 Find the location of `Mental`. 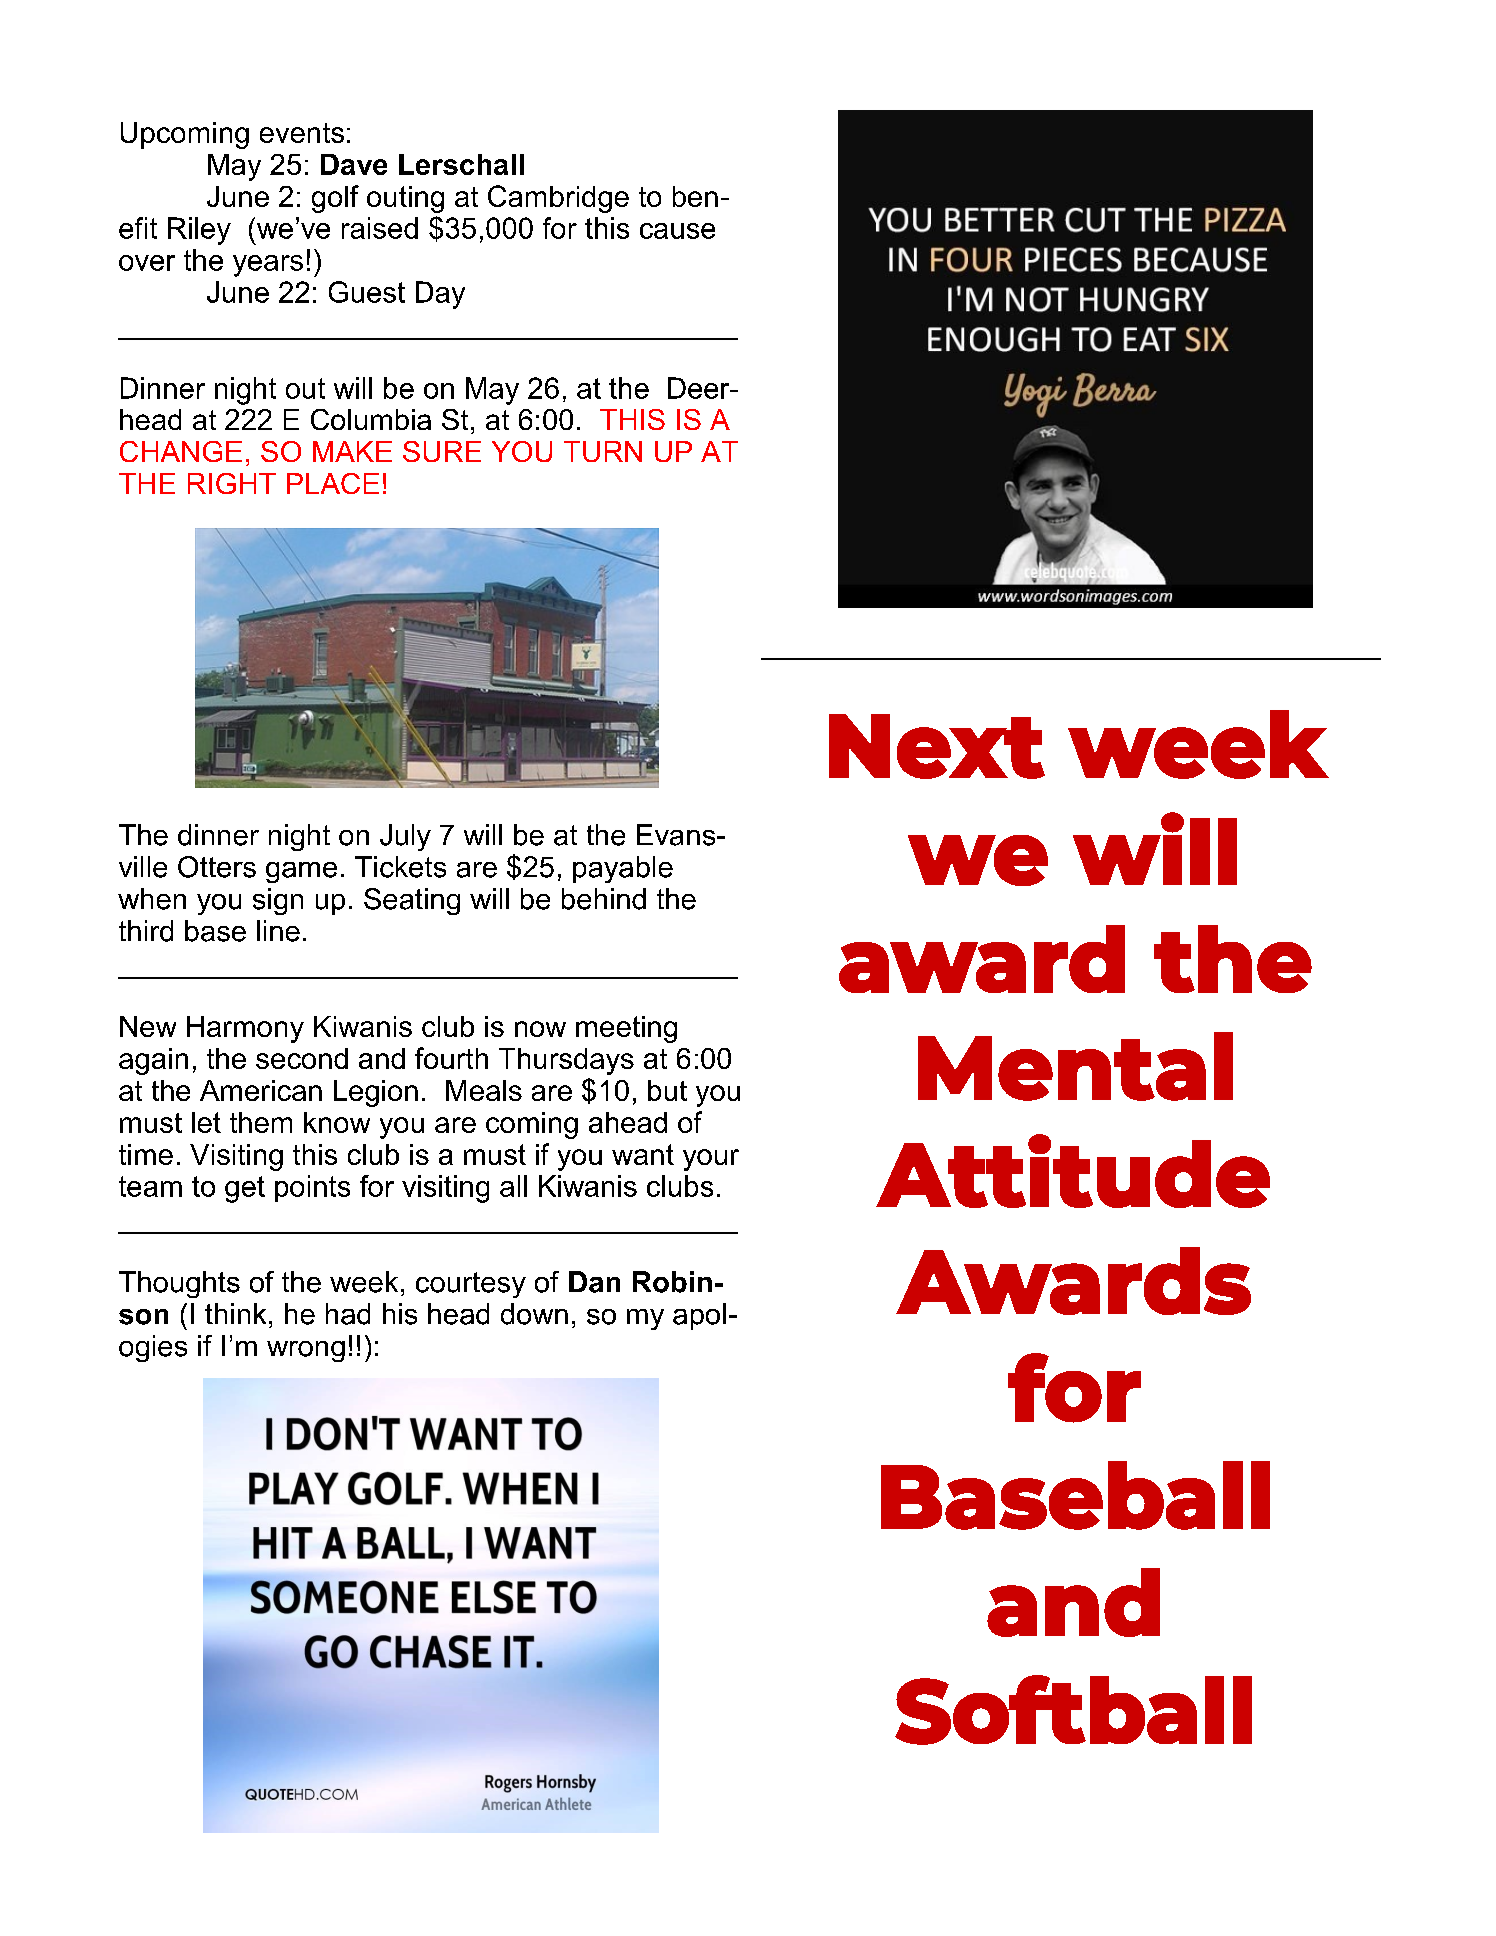

Mental is located at coordinates (1075, 1066).
